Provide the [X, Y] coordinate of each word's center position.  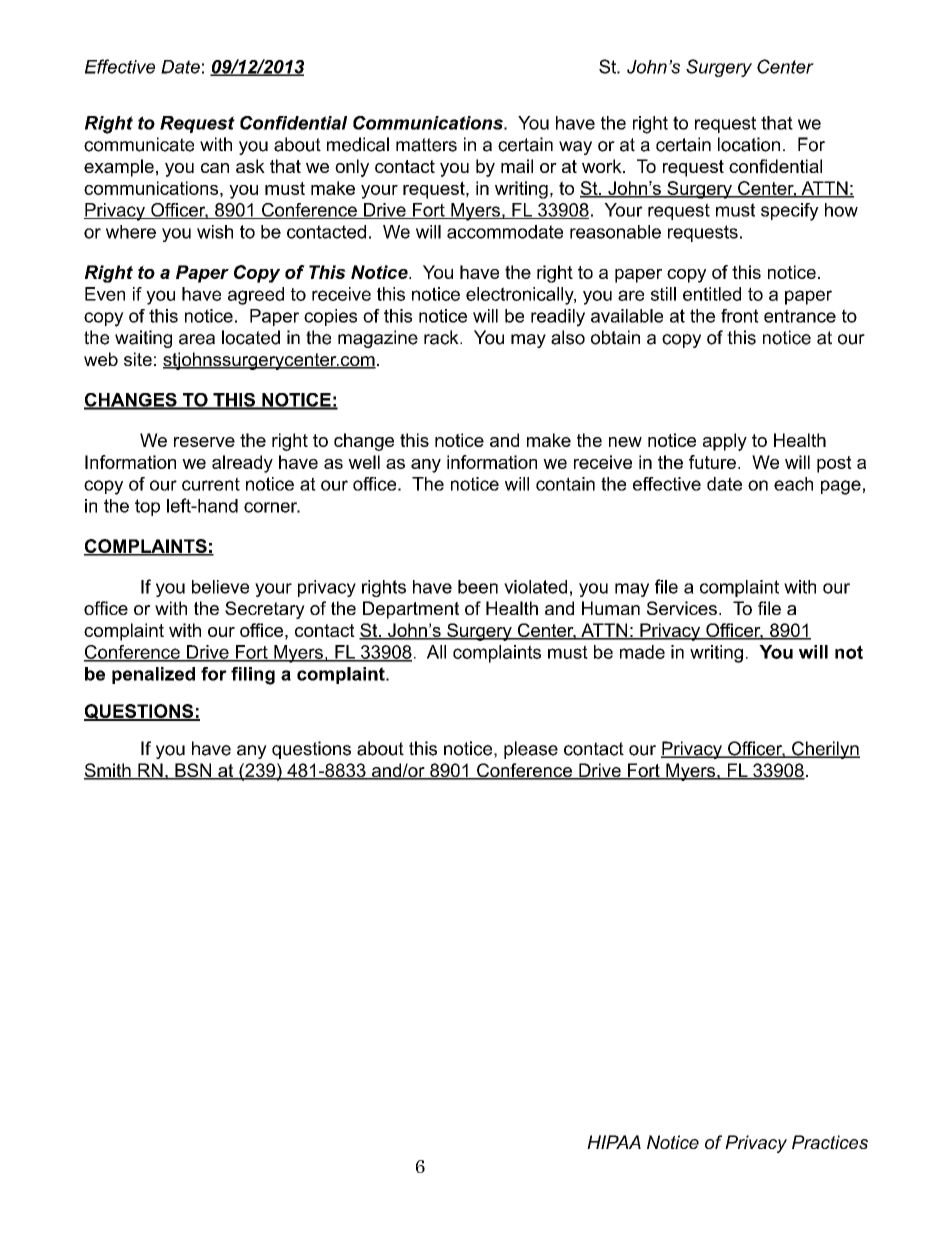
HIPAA [614, 1142]
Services [682, 608]
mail [517, 166]
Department [411, 610]
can [215, 168]
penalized [153, 675]
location [749, 144]
